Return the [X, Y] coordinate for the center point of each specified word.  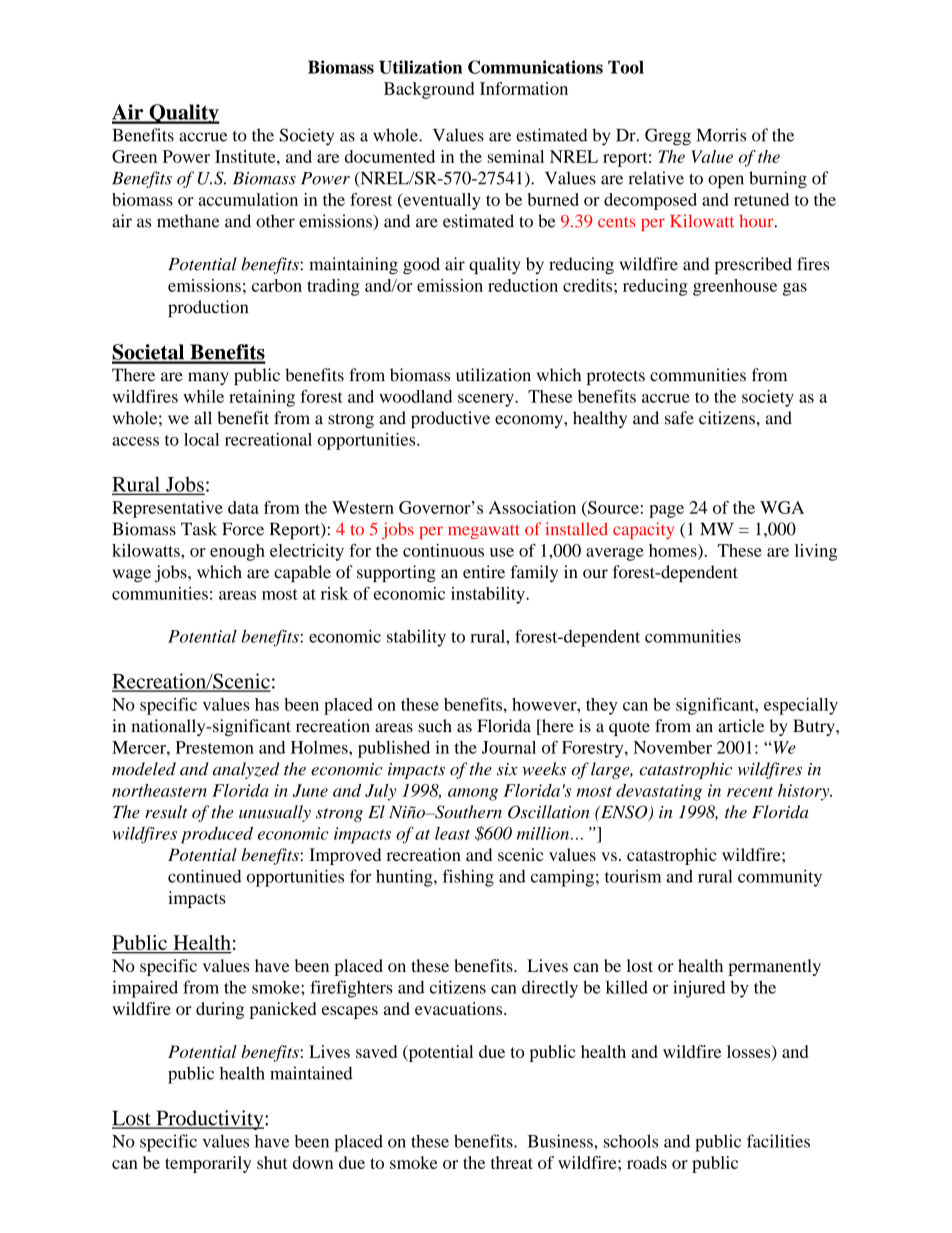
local [201, 439]
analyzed [246, 770]
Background [429, 90]
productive [450, 419]
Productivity [210, 1120]
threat [512, 1162]
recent [750, 792]
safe [679, 418]
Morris [721, 135]
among [473, 794]
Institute [246, 156]
